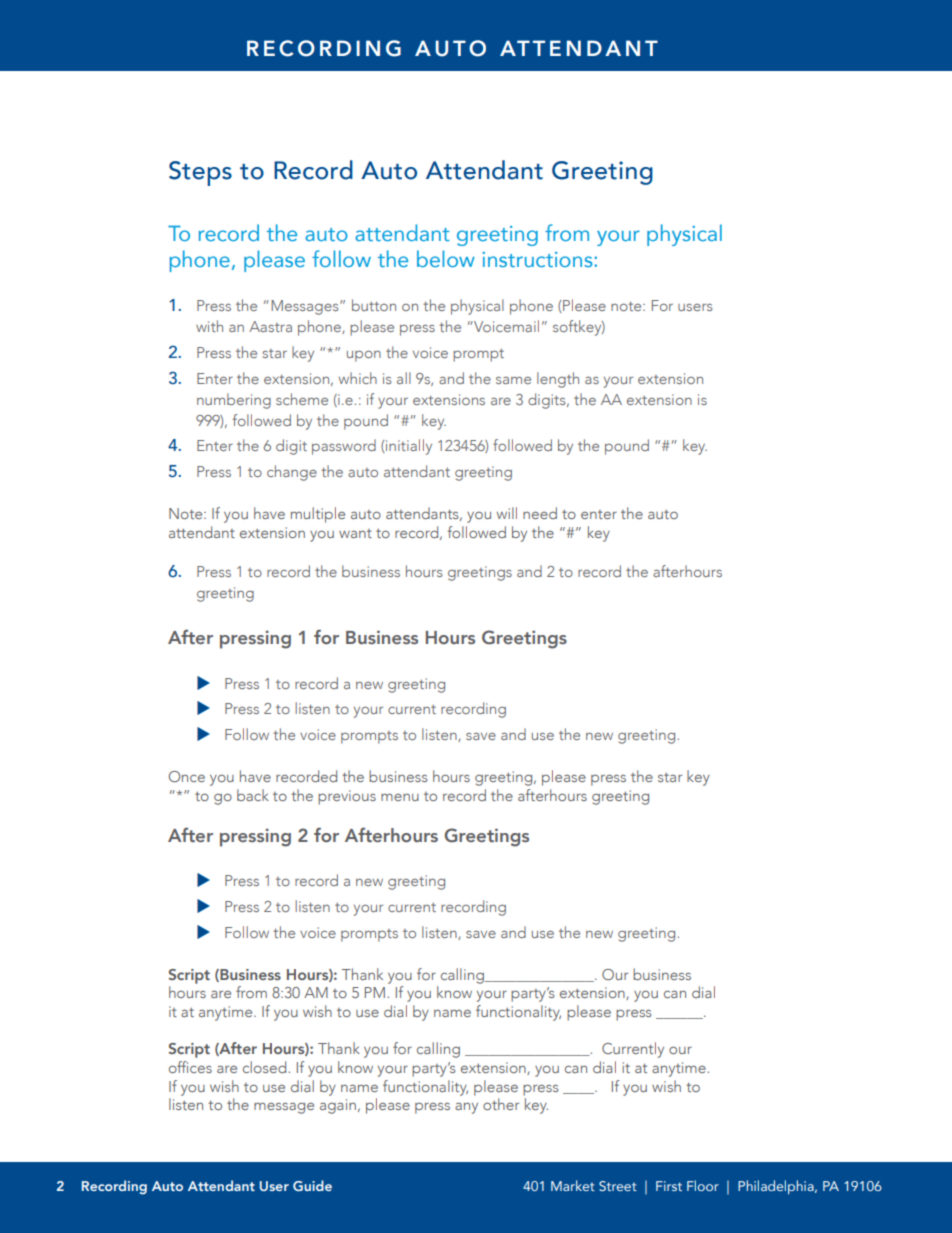  I want to click on below, so click(446, 258).
